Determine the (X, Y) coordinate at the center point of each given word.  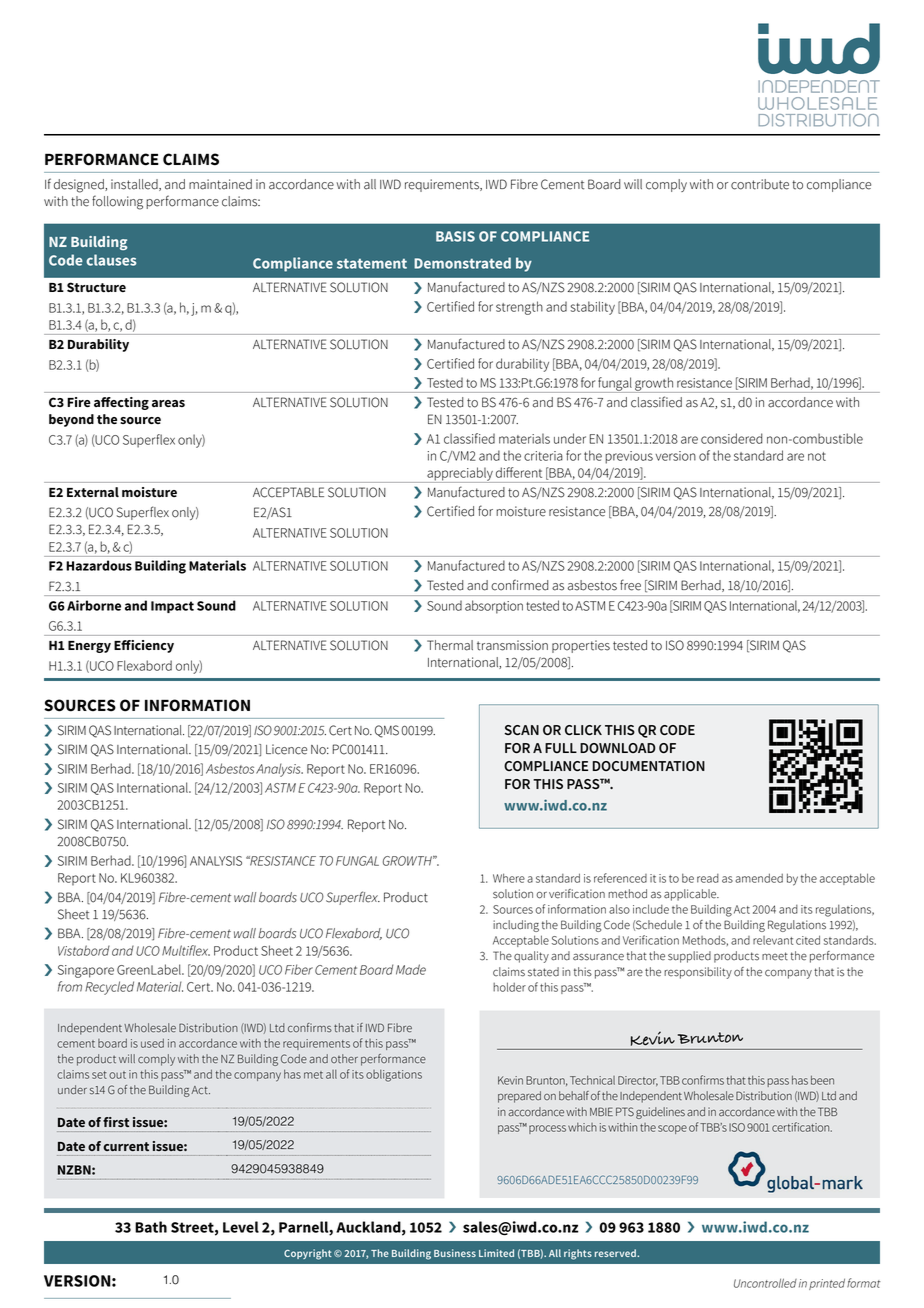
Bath (151, 1227)
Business (455, 1253)
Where (509, 878)
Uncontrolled (765, 1283)
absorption (494, 607)
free (630, 585)
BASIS (455, 236)
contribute (760, 184)
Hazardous (99, 565)
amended (759, 878)
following (117, 202)
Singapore (86, 971)
